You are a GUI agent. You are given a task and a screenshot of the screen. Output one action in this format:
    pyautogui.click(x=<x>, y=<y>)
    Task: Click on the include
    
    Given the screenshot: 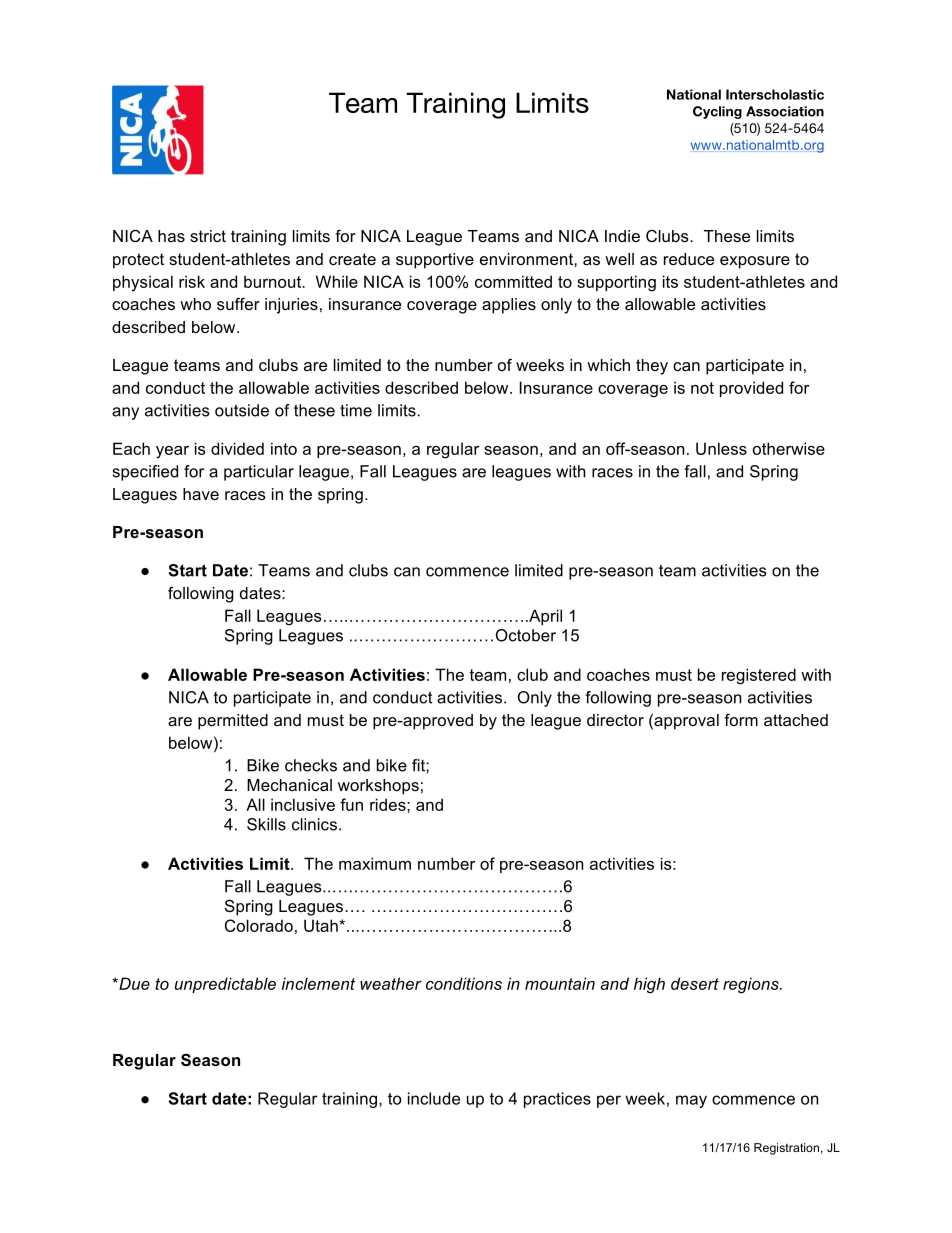 What is the action you would take?
    pyautogui.click(x=434, y=1098)
